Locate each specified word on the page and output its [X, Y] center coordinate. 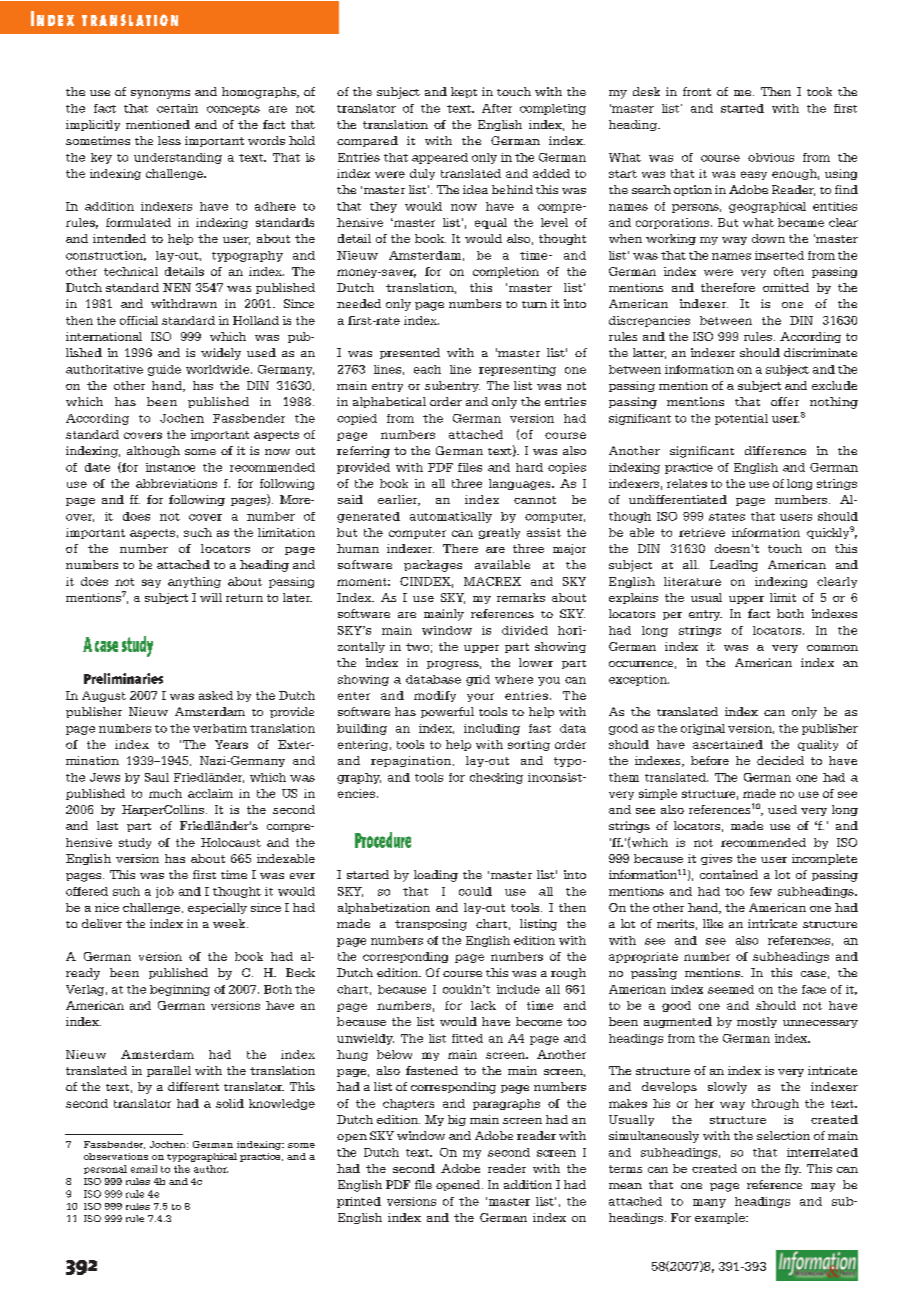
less [169, 140]
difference [775, 450]
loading [436, 876]
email [144, 1169]
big [457, 1120]
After [497, 108]
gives [716, 859]
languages [521, 484]
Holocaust [231, 842]
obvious [771, 157]
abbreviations [176, 483]
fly [793, 1169]
